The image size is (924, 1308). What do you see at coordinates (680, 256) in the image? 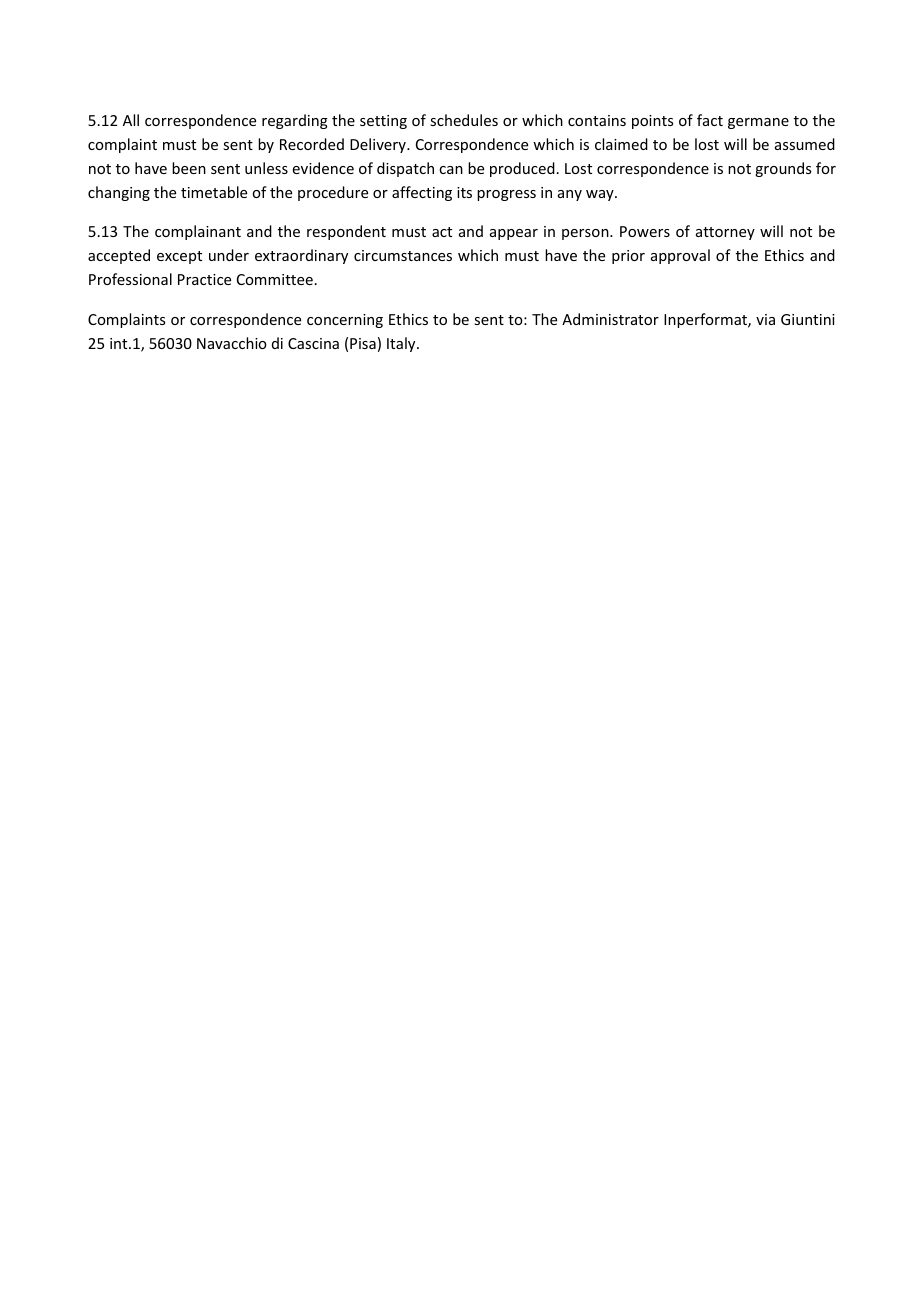
I see `approval` at bounding box center [680, 256].
